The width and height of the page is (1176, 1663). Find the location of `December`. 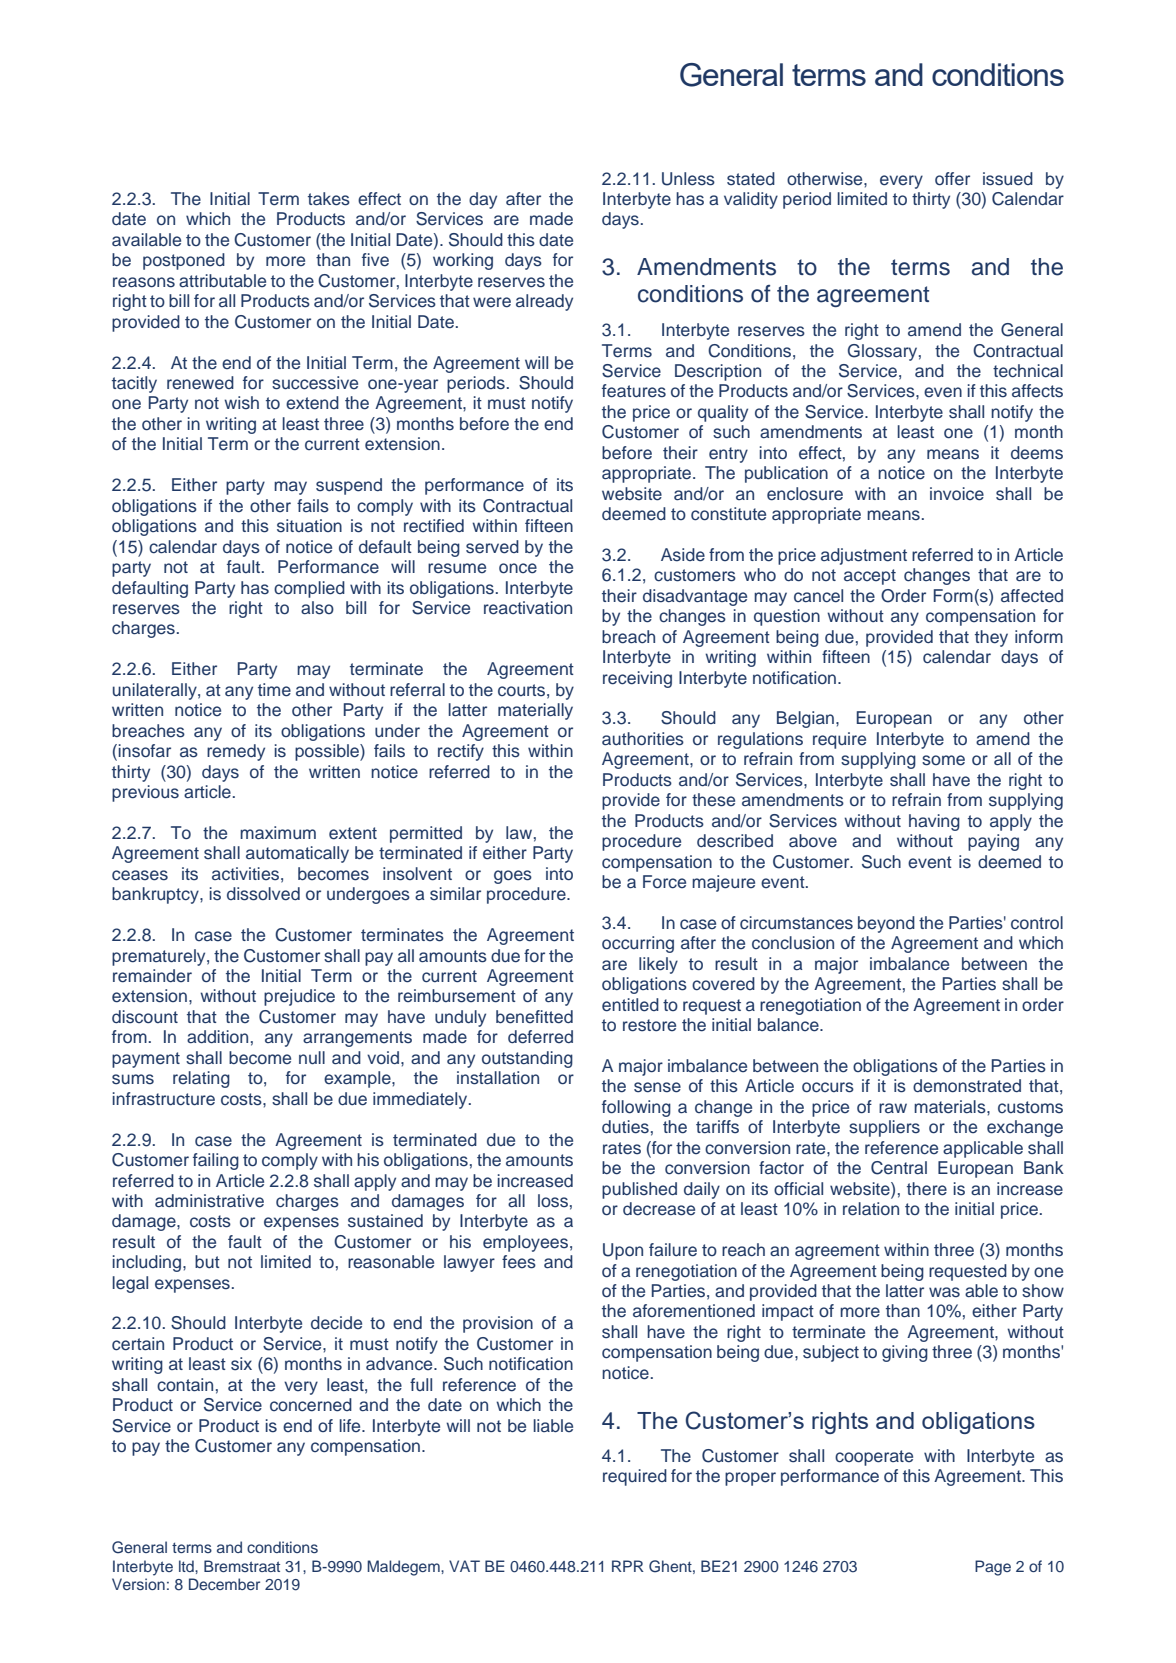

December is located at coordinates (224, 1584).
